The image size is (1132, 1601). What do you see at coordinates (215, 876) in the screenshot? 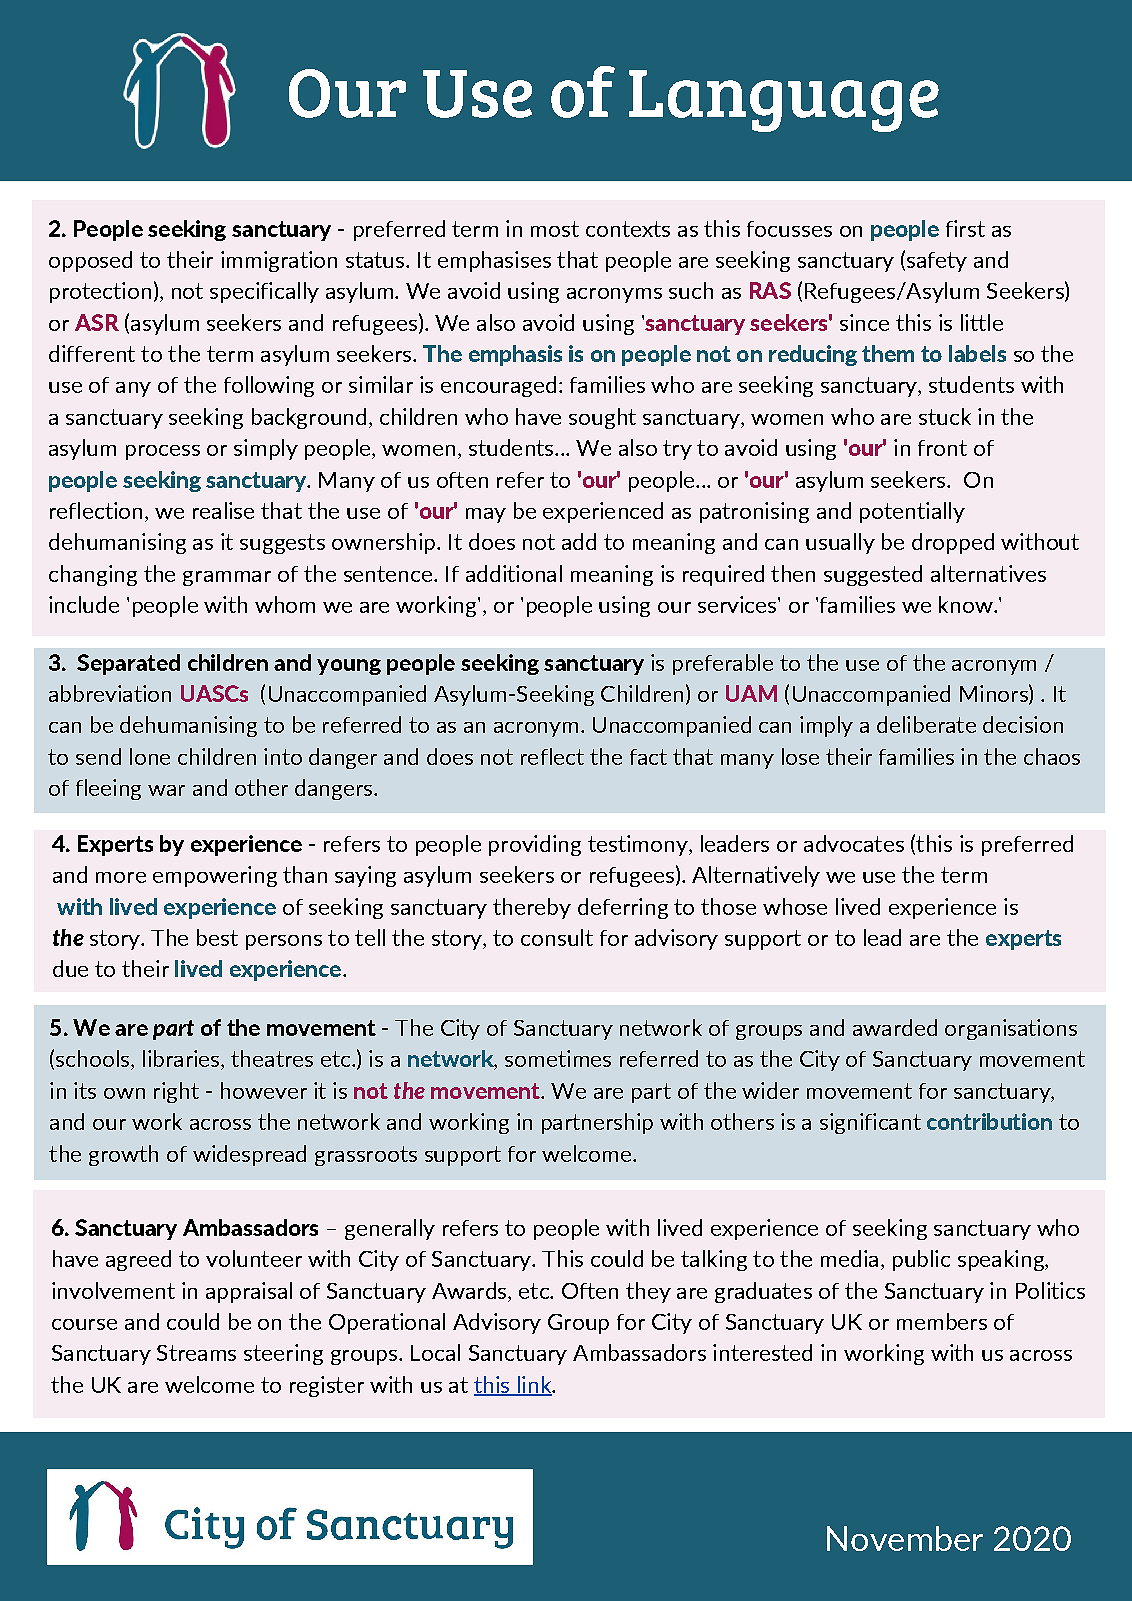
I see `empowering` at bounding box center [215, 876].
